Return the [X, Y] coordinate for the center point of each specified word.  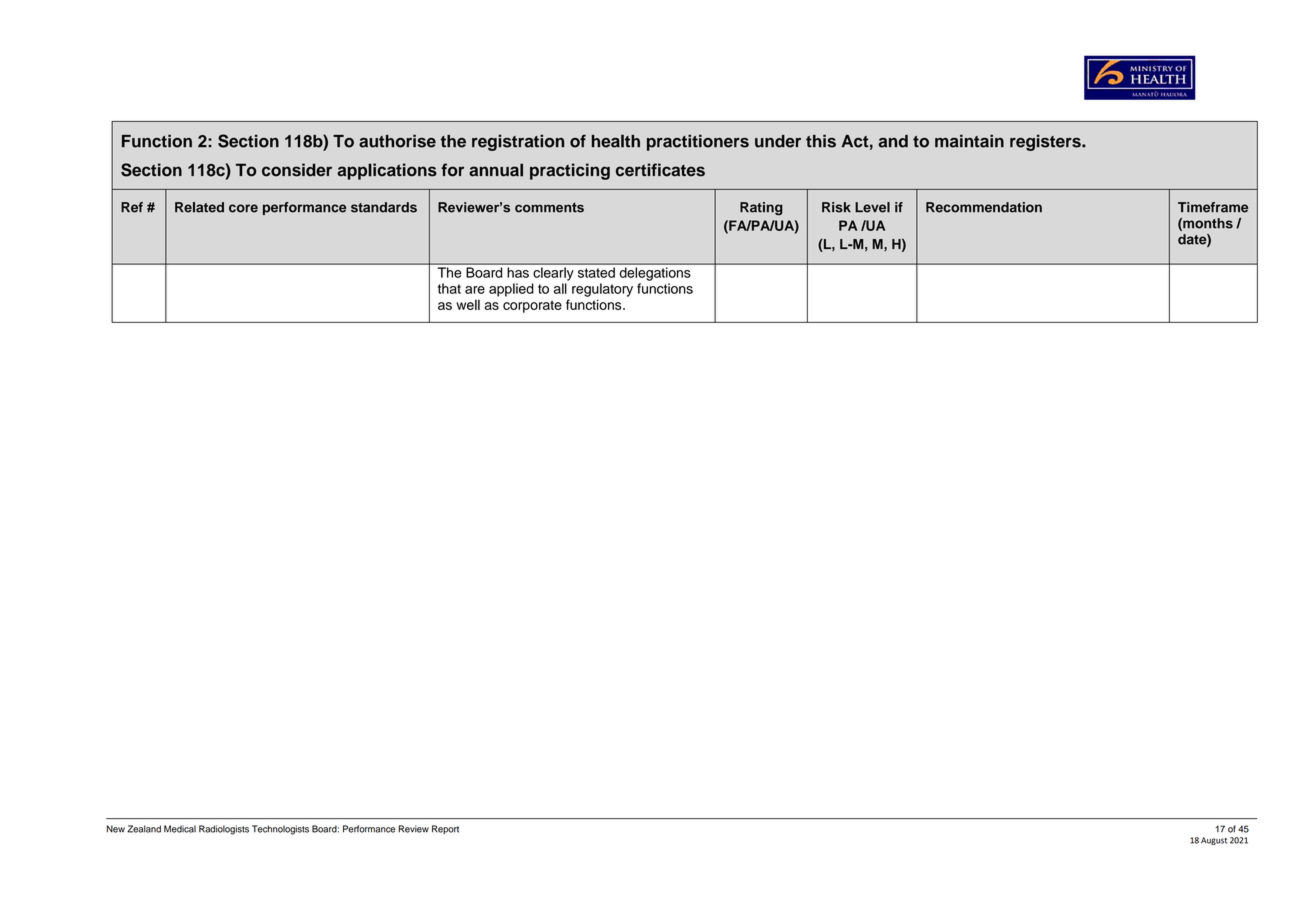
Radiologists [224, 830]
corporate [532, 306]
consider [297, 170]
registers [1046, 142]
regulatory [602, 290]
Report [445, 829]
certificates [660, 170]
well [468, 304]
